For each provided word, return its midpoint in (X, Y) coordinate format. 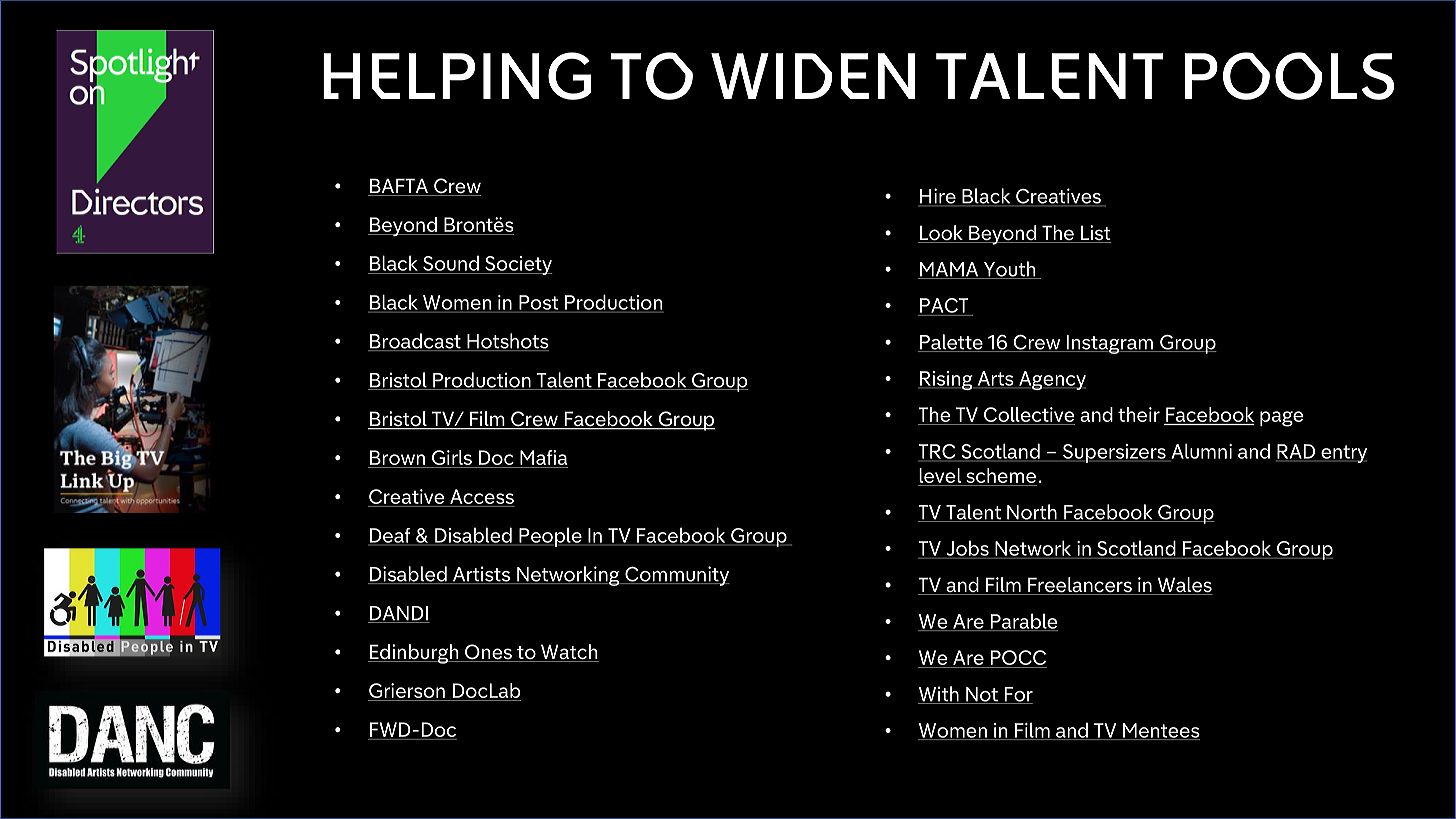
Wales (1184, 586)
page (1282, 419)
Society (517, 265)
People (550, 537)
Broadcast (415, 342)
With (939, 695)
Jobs (967, 548)
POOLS (1289, 76)
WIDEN (813, 76)
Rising (946, 380)
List (1095, 234)
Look (941, 234)
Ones (488, 653)
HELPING (457, 76)
